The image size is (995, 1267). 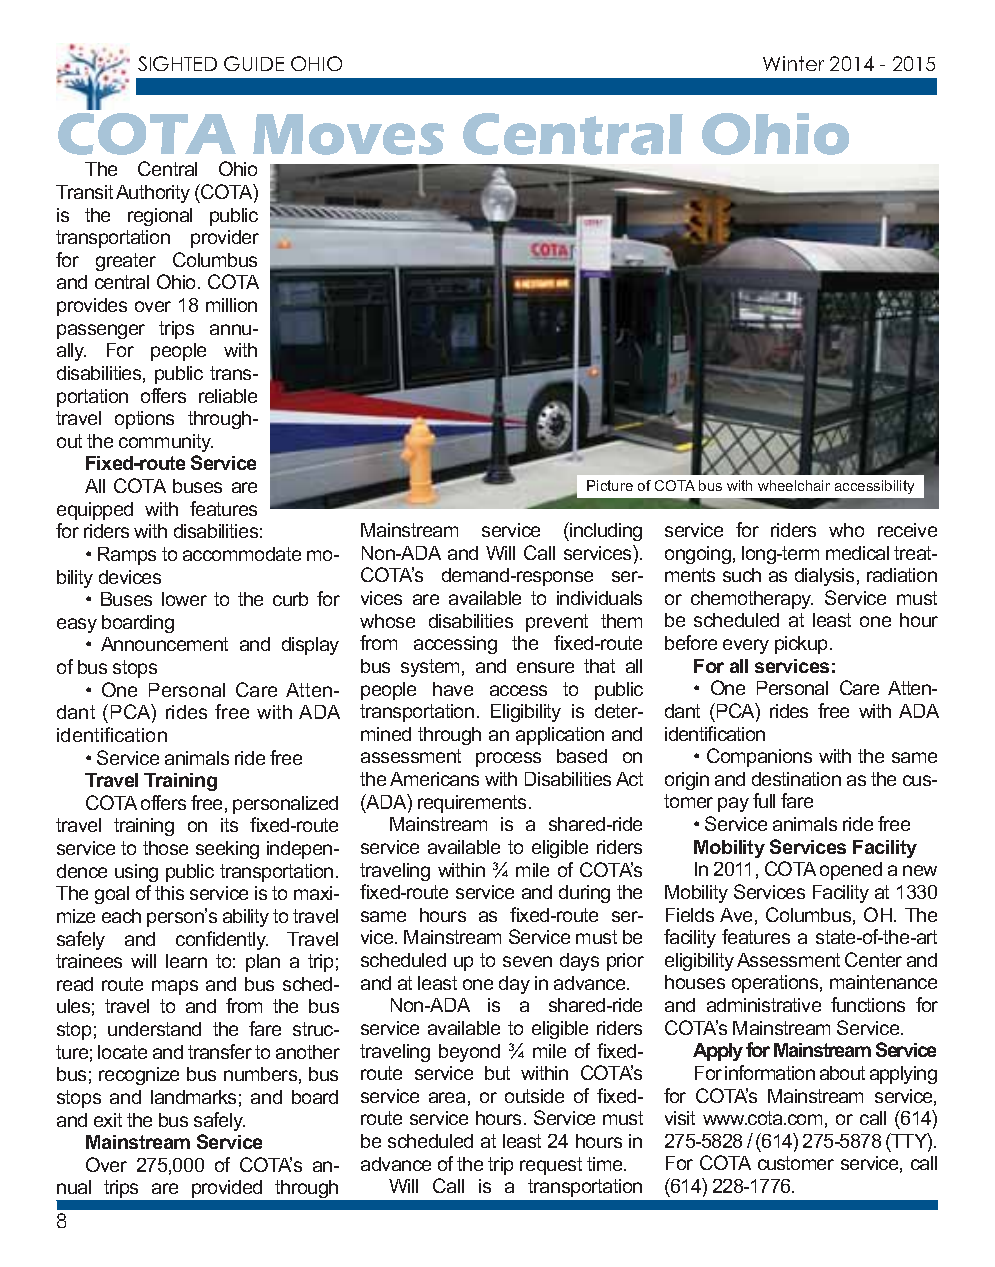 What do you see at coordinates (348, 134) in the page?
I see `Moves` at bounding box center [348, 134].
